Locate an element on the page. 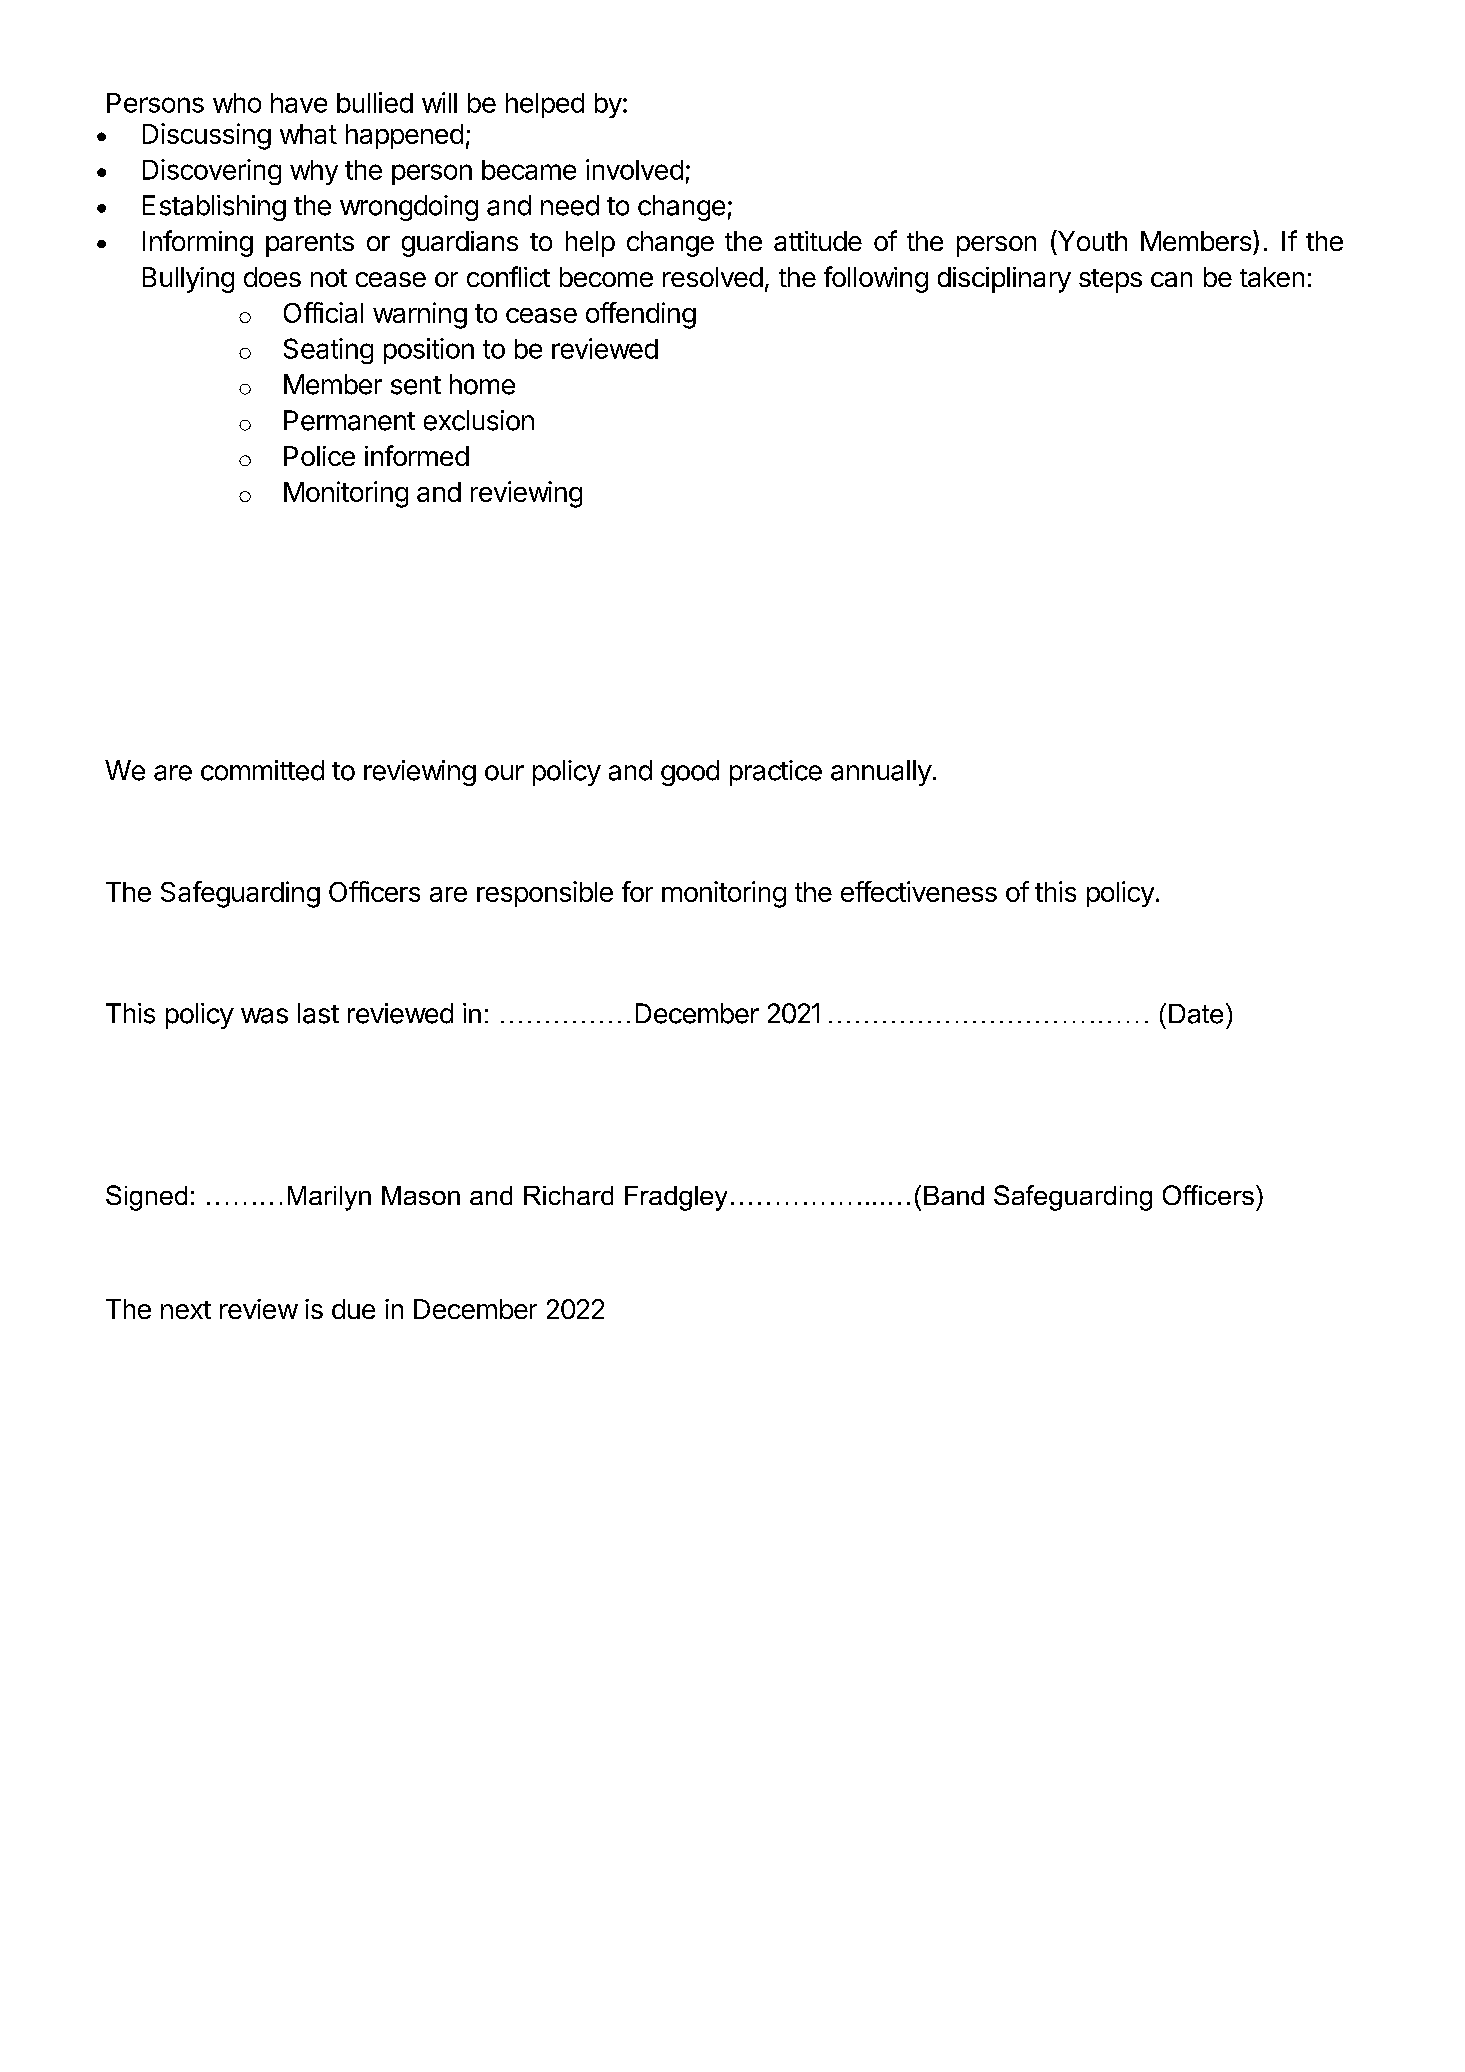  can is located at coordinates (1171, 279).
